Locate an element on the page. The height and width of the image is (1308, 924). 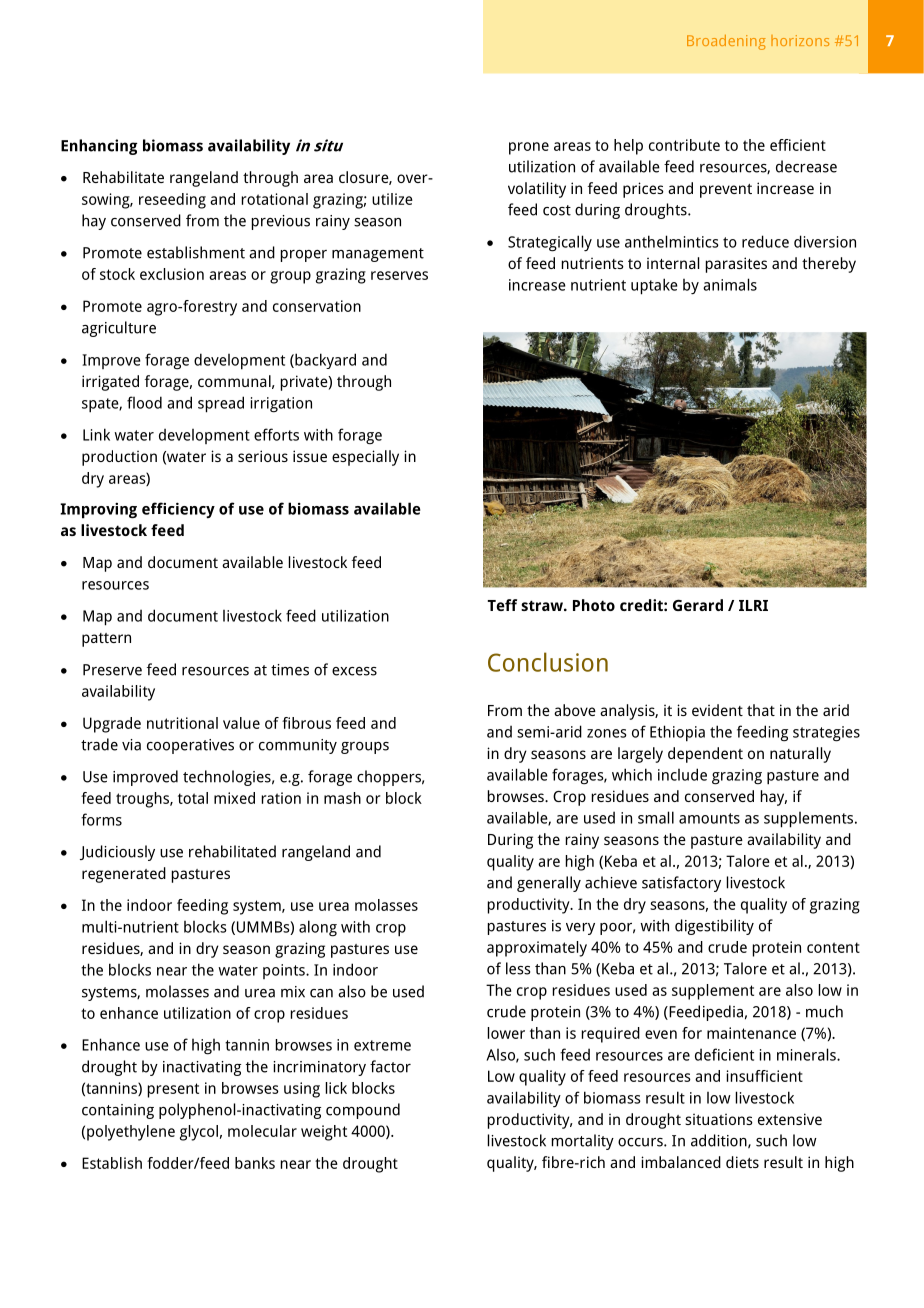
compound is located at coordinates (363, 1111).
